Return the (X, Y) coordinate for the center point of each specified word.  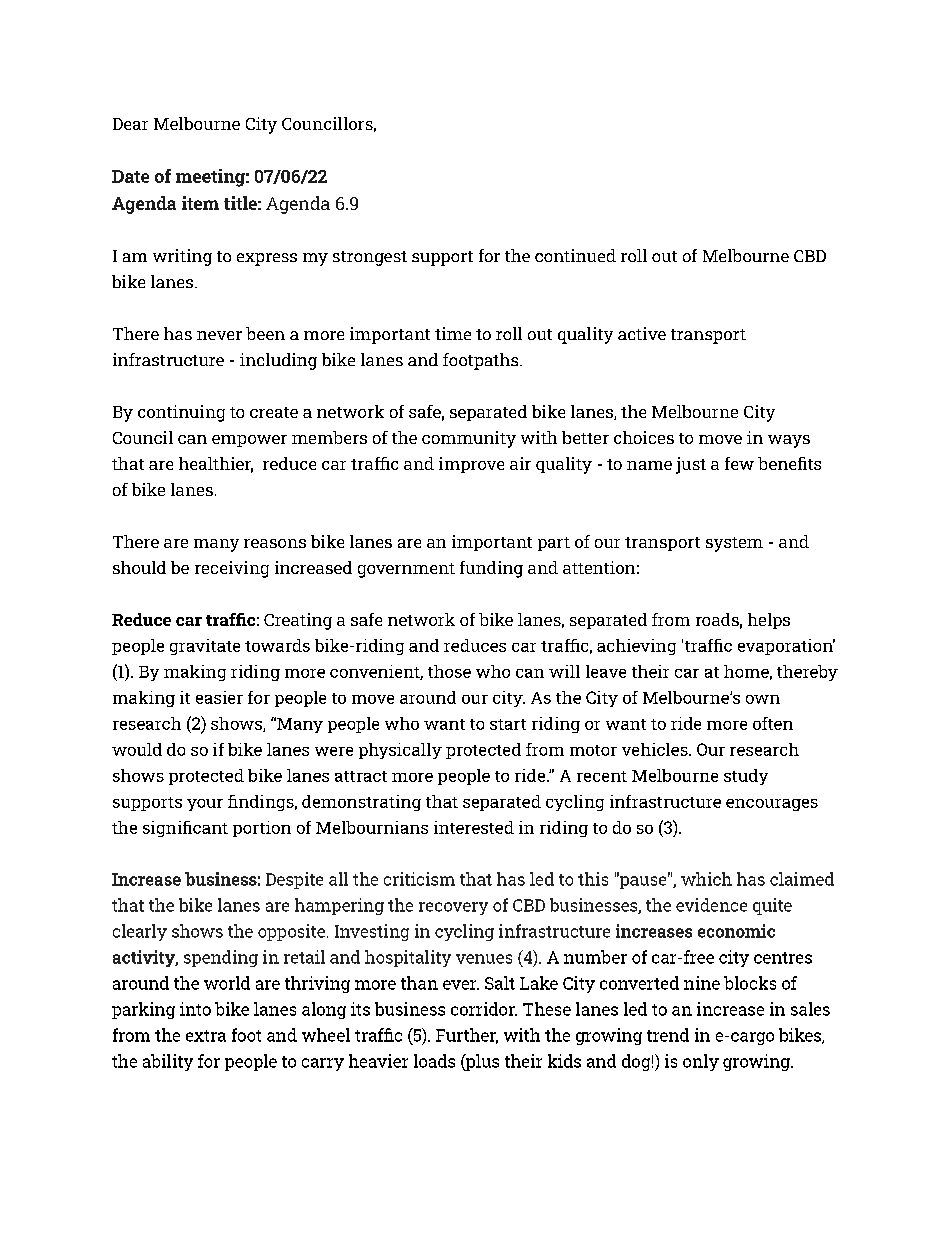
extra (206, 1036)
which (706, 879)
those (449, 671)
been (265, 333)
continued (575, 255)
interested (474, 827)
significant (185, 829)
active (642, 333)
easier (219, 697)
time (453, 333)
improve (471, 465)
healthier (216, 465)
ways (789, 441)
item (200, 203)
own (763, 699)
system (734, 544)
